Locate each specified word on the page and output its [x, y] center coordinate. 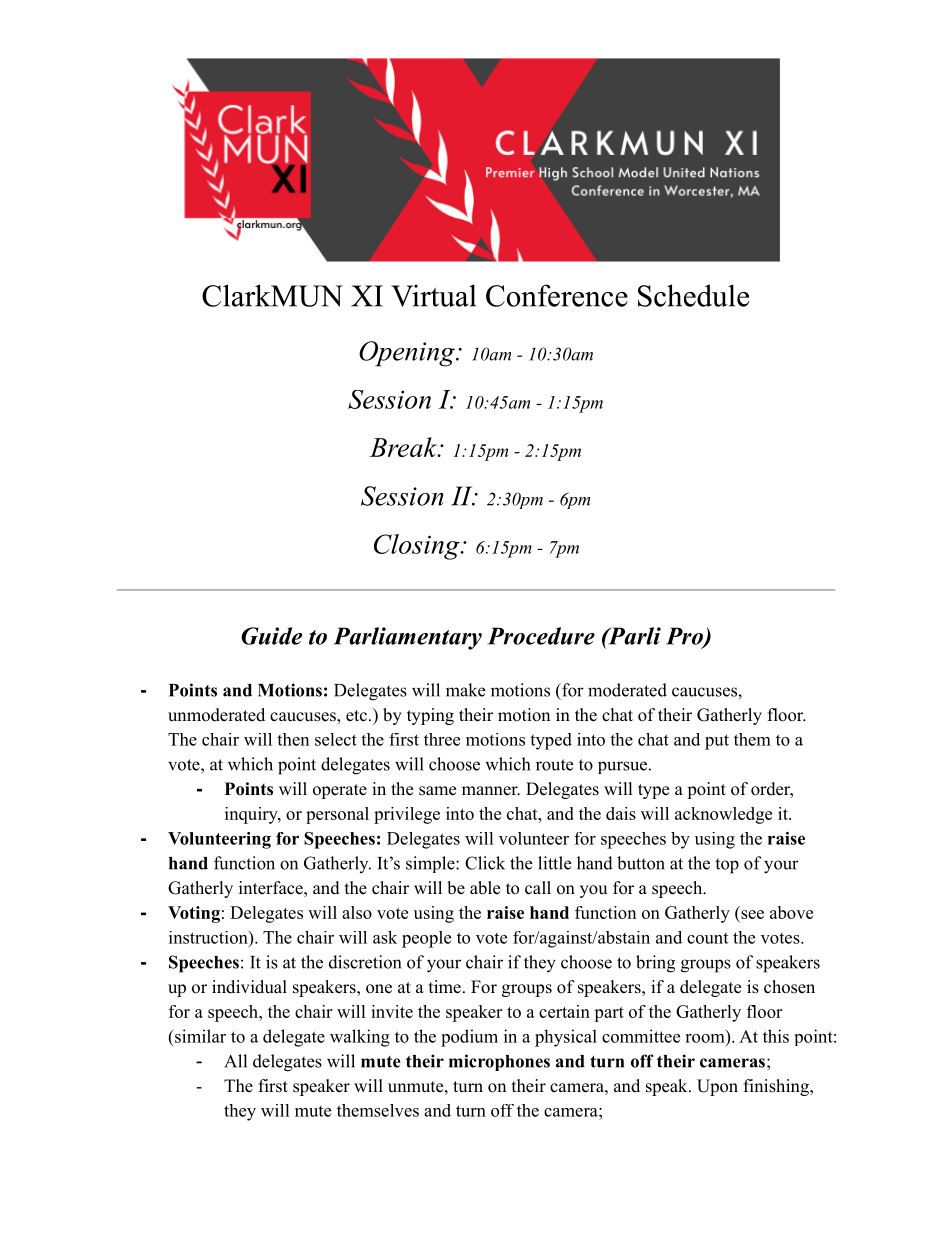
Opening [408, 354]
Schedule [693, 295]
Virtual [433, 295]
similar [199, 1036]
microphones [499, 1062]
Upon [717, 1087]
